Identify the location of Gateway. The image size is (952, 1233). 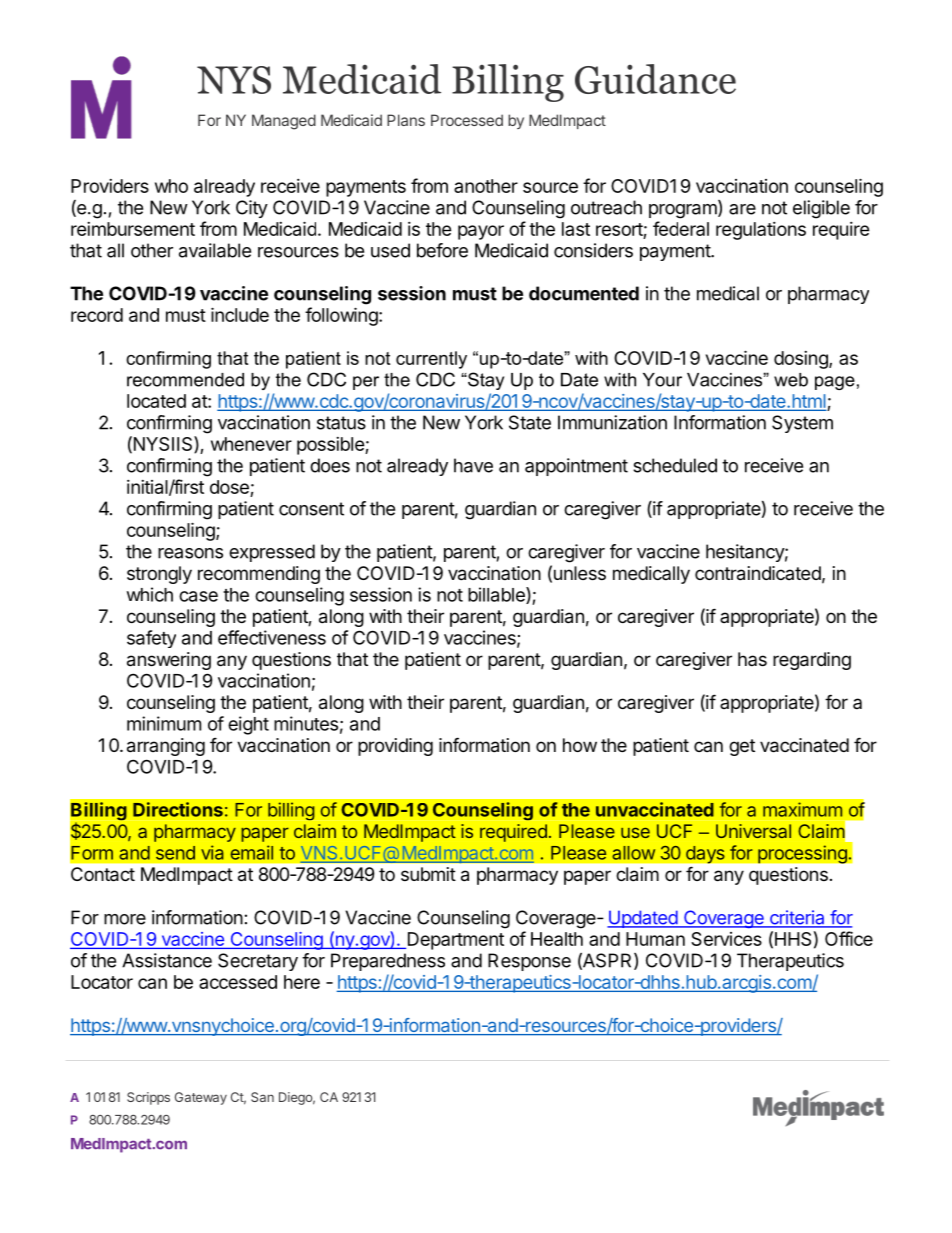
(201, 1098).
